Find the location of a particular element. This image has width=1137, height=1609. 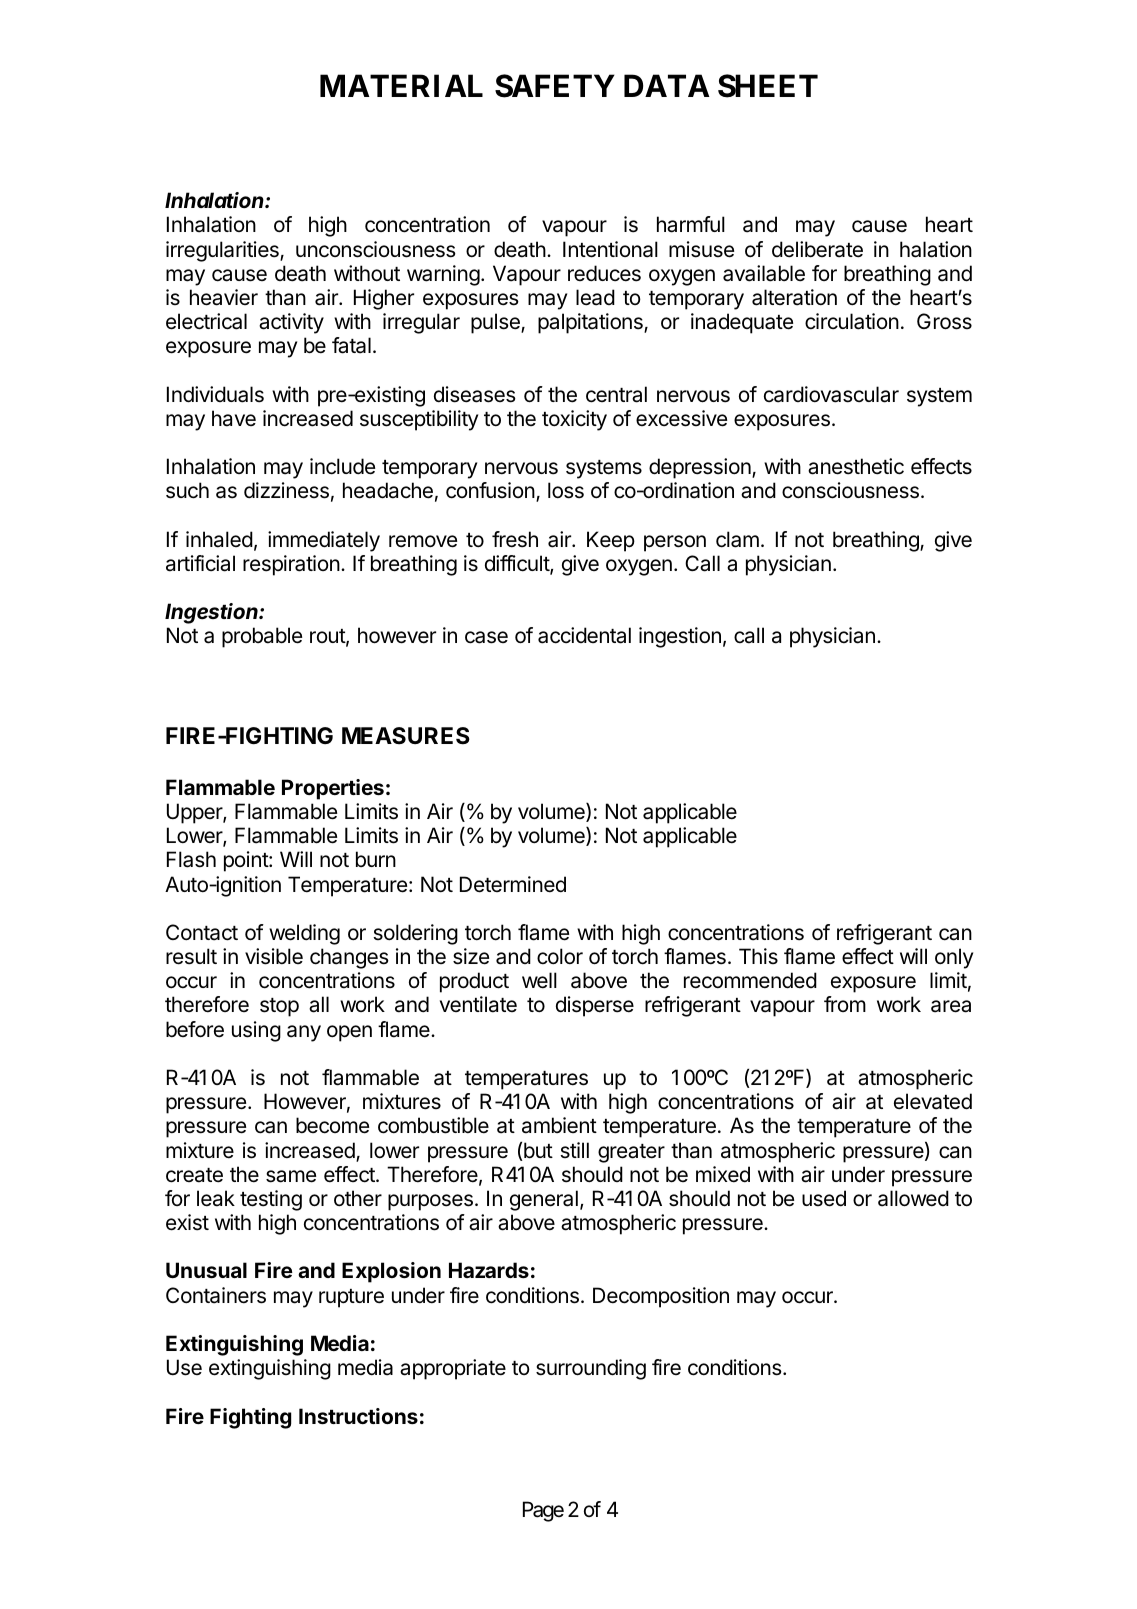

SAFETY is located at coordinates (555, 86).
